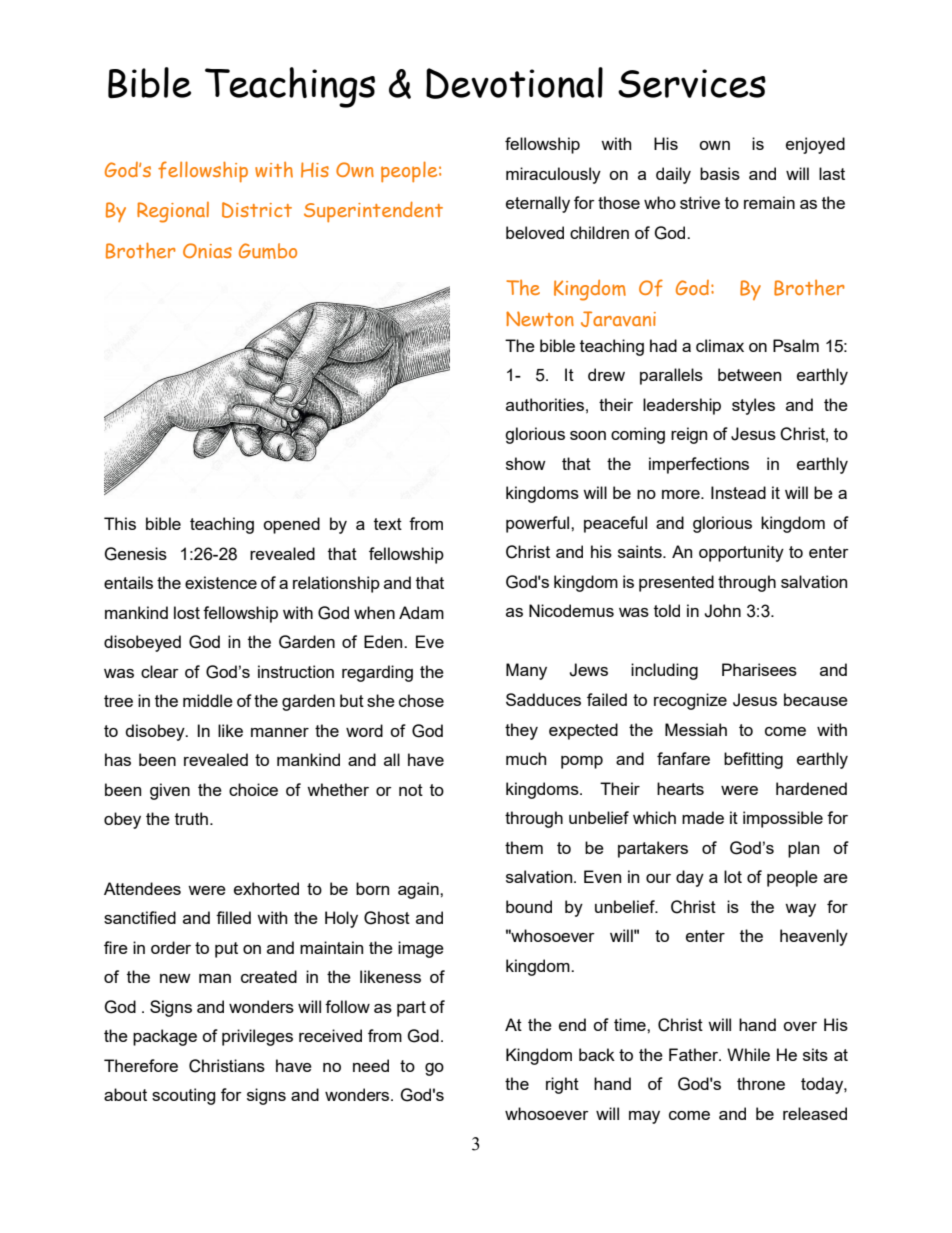 This screenshot has width=952, height=1233. I want to click on Regional, so click(173, 212).
